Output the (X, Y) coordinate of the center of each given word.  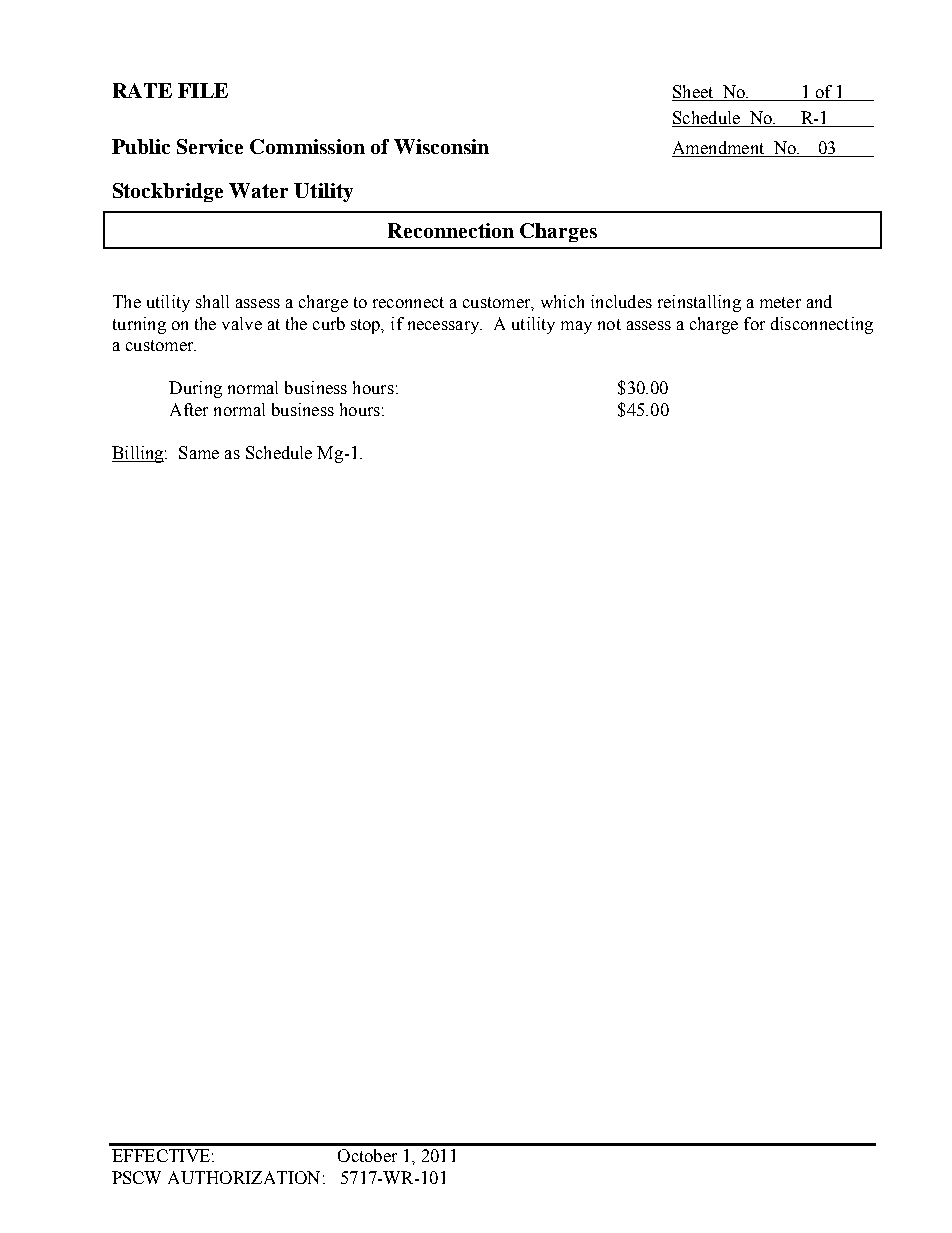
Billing (139, 454)
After (189, 409)
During (195, 389)
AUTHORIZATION (244, 1177)
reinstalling (699, 303)
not (609, 324)
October (367, 1155)
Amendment (718, 147)
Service (210, 146)
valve (242, 323)
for (754, 323)
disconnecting (822, 325)
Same (199, 452)
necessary (445, 327)
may (576, 327)
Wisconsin (441, 146)
